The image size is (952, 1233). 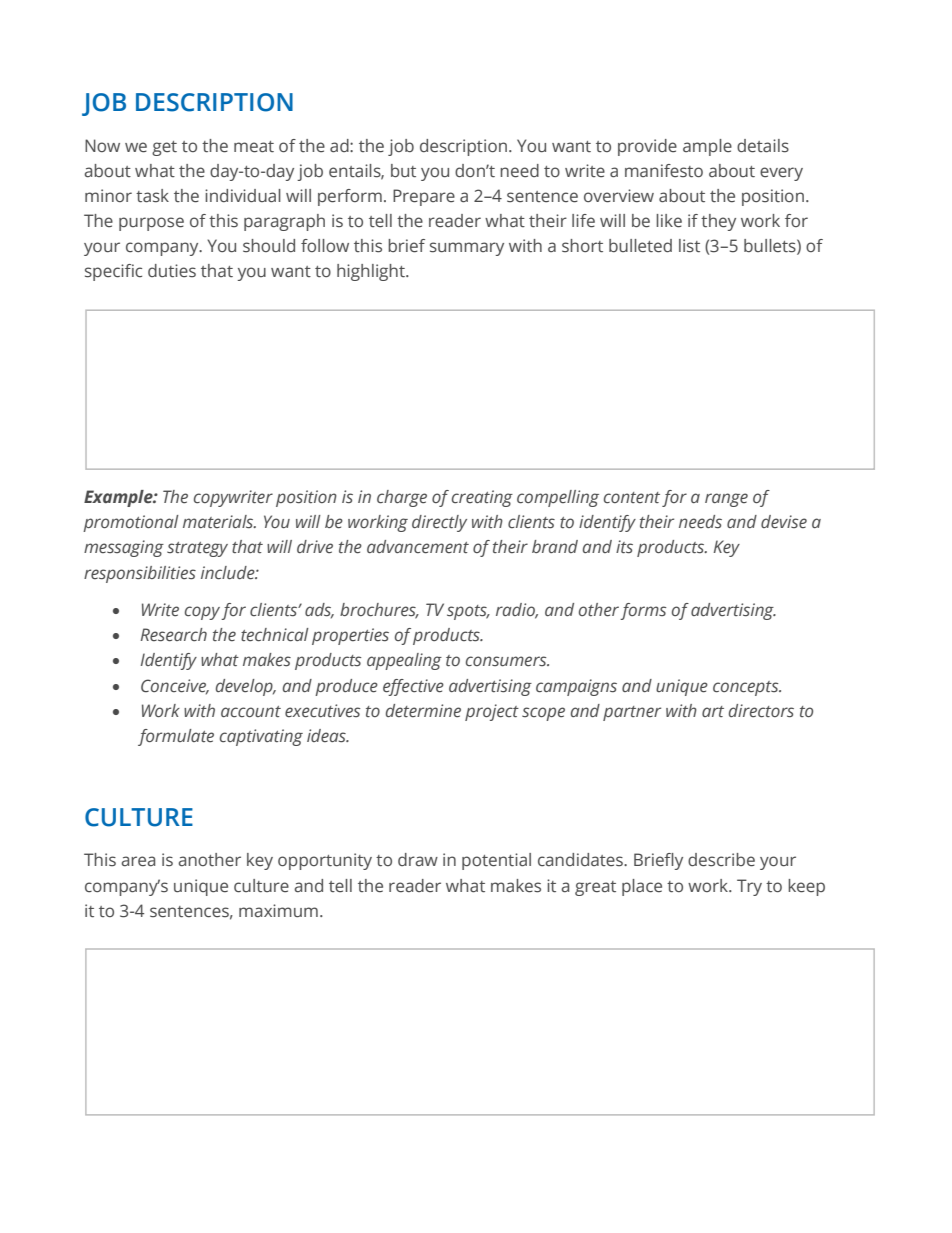 I want to click on details, so click(x=763, y=146).
